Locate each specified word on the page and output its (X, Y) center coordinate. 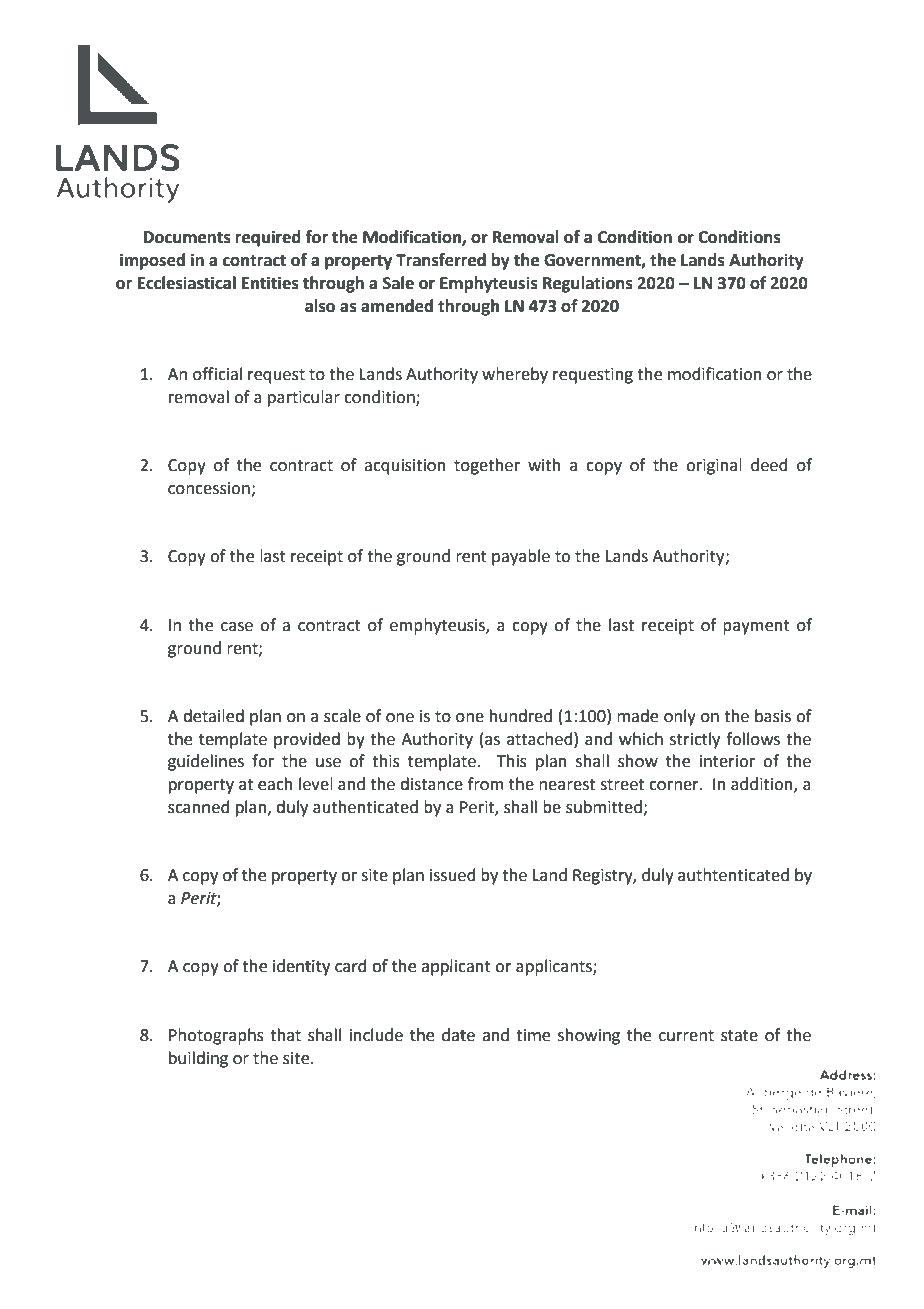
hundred (521, 716)
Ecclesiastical (187, 283)
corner (675, 786)
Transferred (441, 260)
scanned (198, 807)
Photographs (216, 1036)
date (458, 1035)
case (237, 627)
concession (210, 489)
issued (453, 875)
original (714, 466)
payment (756, 627)
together (487, 466)
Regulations (588, 284)
